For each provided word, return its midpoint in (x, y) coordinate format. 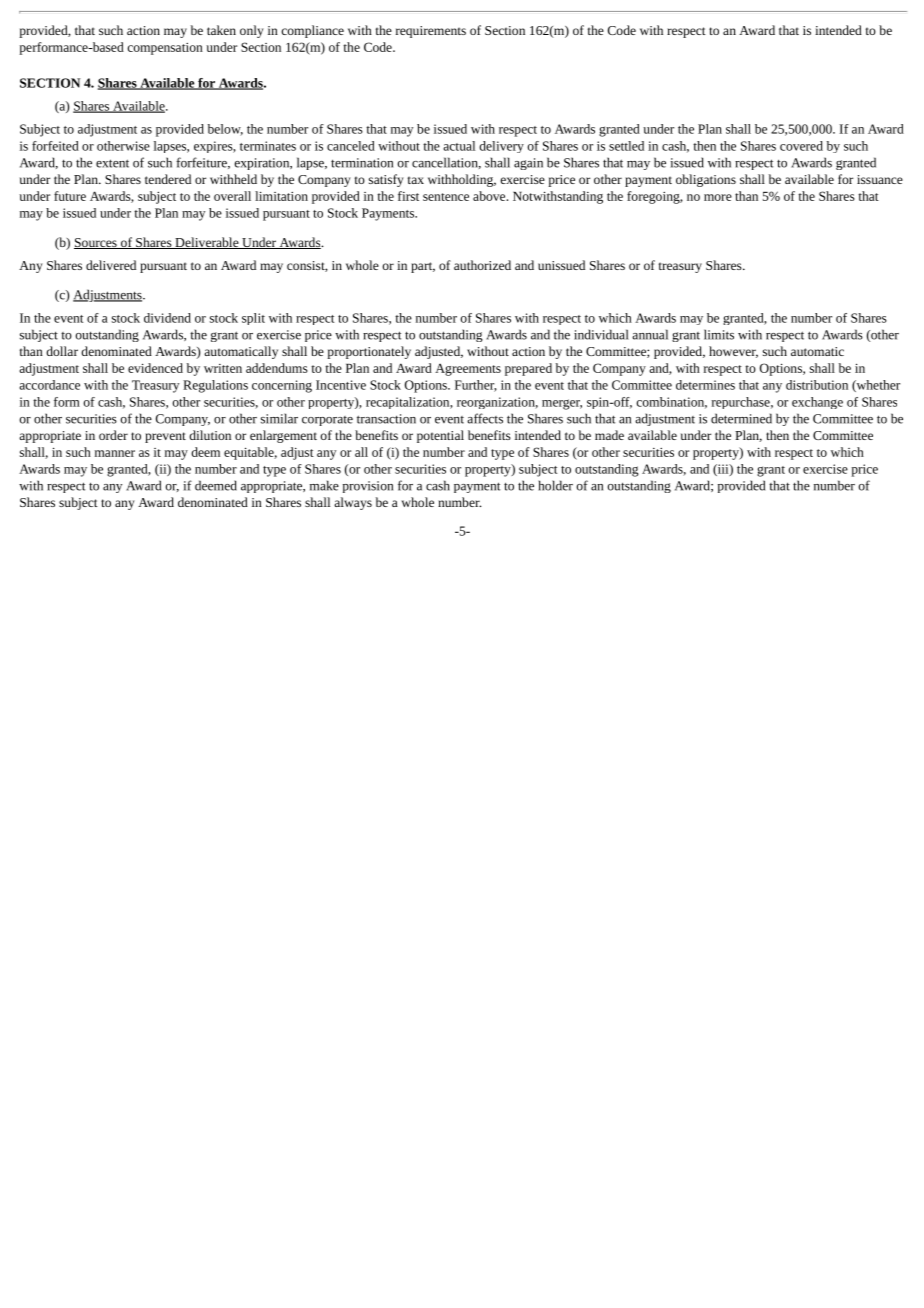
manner (115, 453)
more (718, 197)
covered (801, 146)
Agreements (468, 370)
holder (556, 485)
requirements (431, 32)
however (733, 352)
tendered (168, 179)
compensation (165, 49)
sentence (446, 197)
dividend (167, 318)
